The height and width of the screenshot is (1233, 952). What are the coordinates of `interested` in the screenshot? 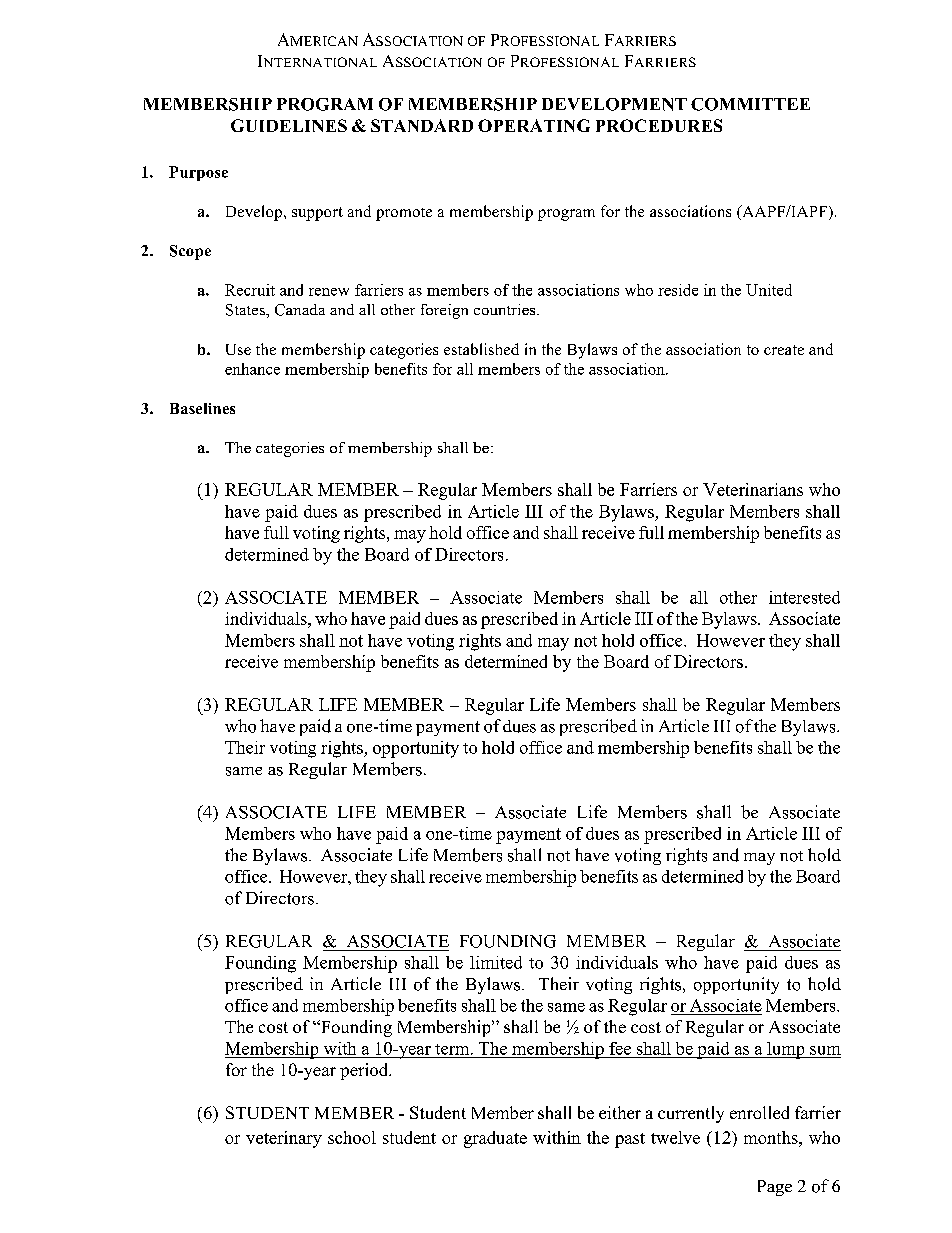 It's located at (804, 597).
